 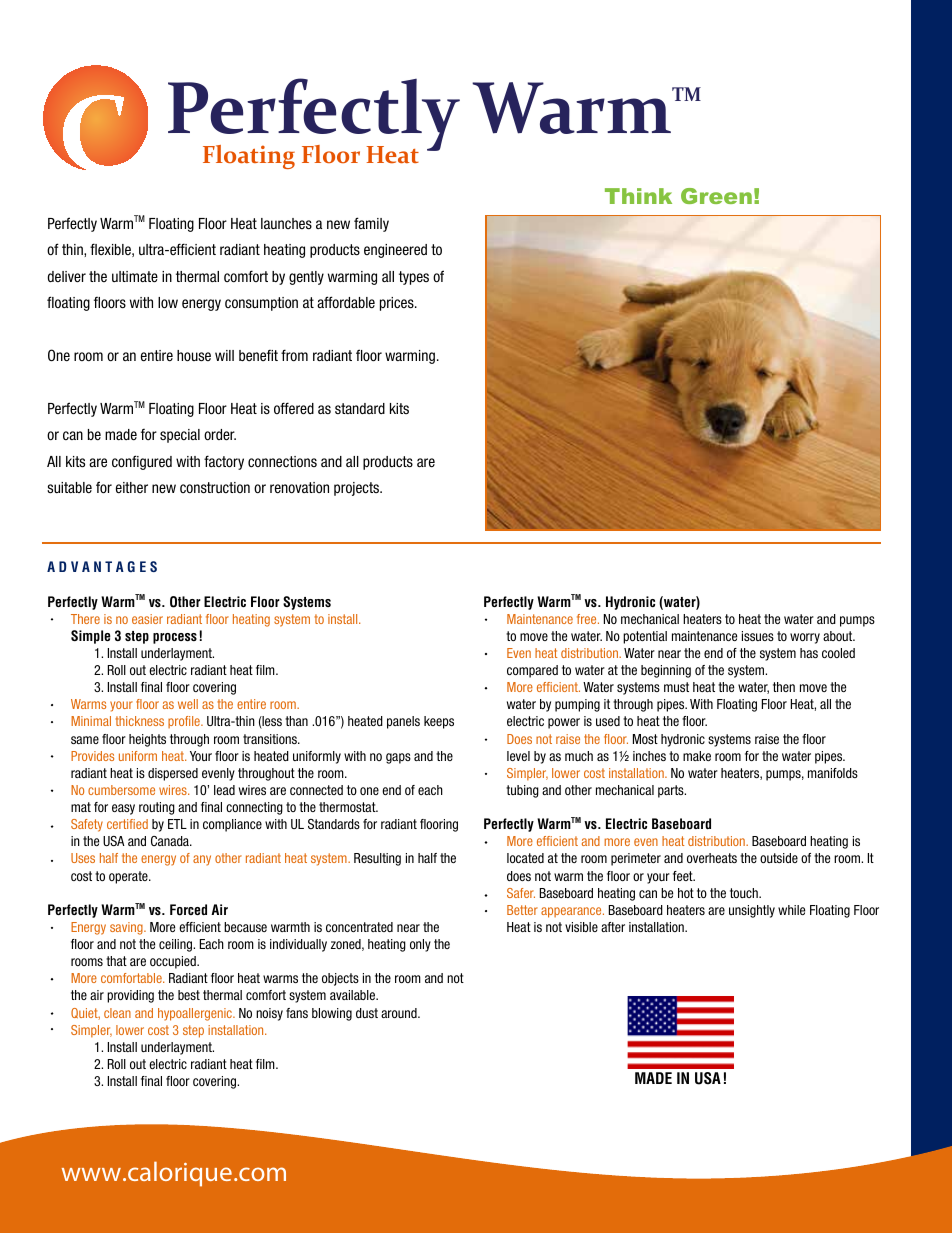 What do you see at coordinates (400, 1013) in the document?
I see `around` at bounding box center [400, 1013].
